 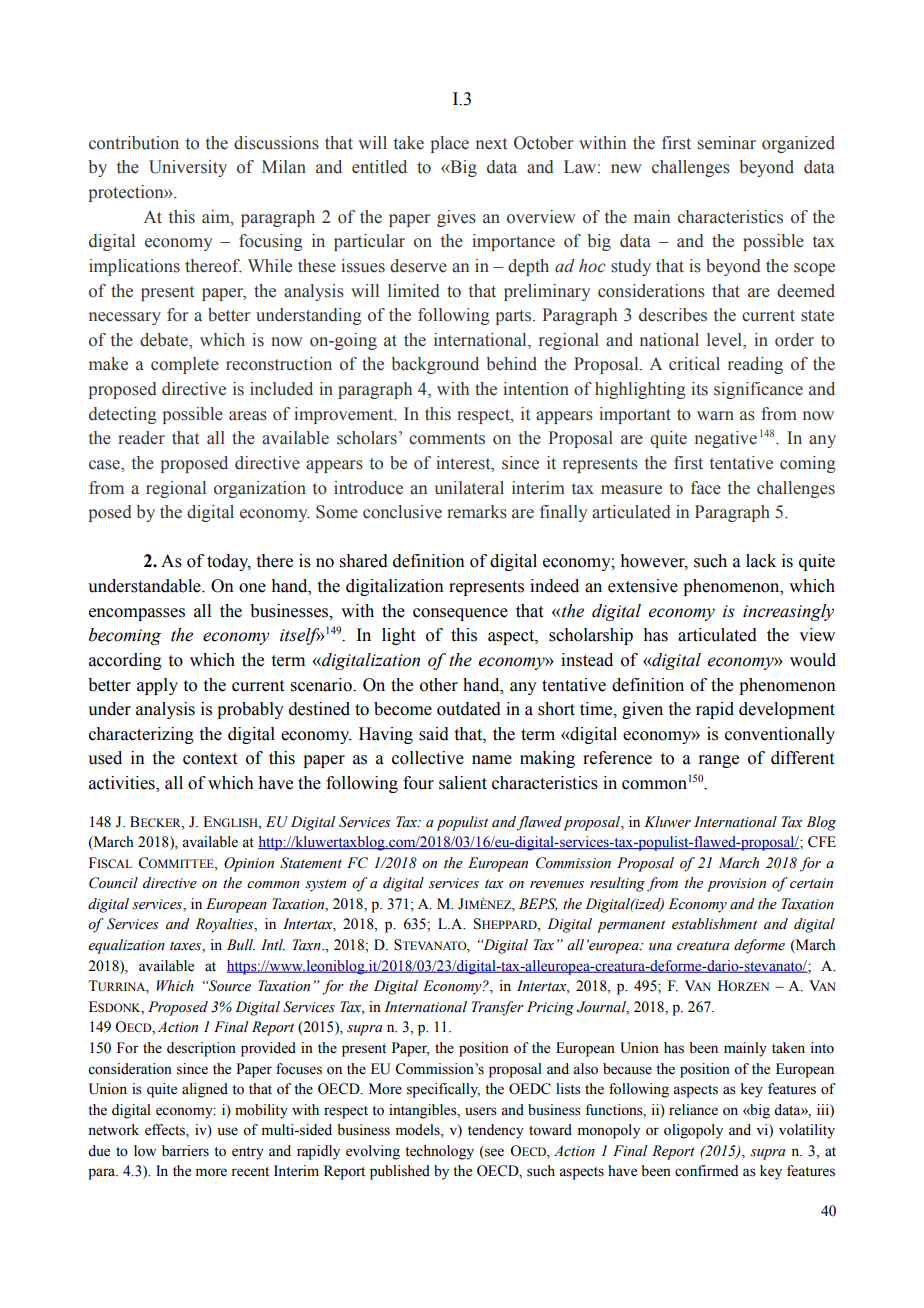 What do you see at coordinates (260, 489) in the image?
I see `organization` at bounding box center [260, 489].
